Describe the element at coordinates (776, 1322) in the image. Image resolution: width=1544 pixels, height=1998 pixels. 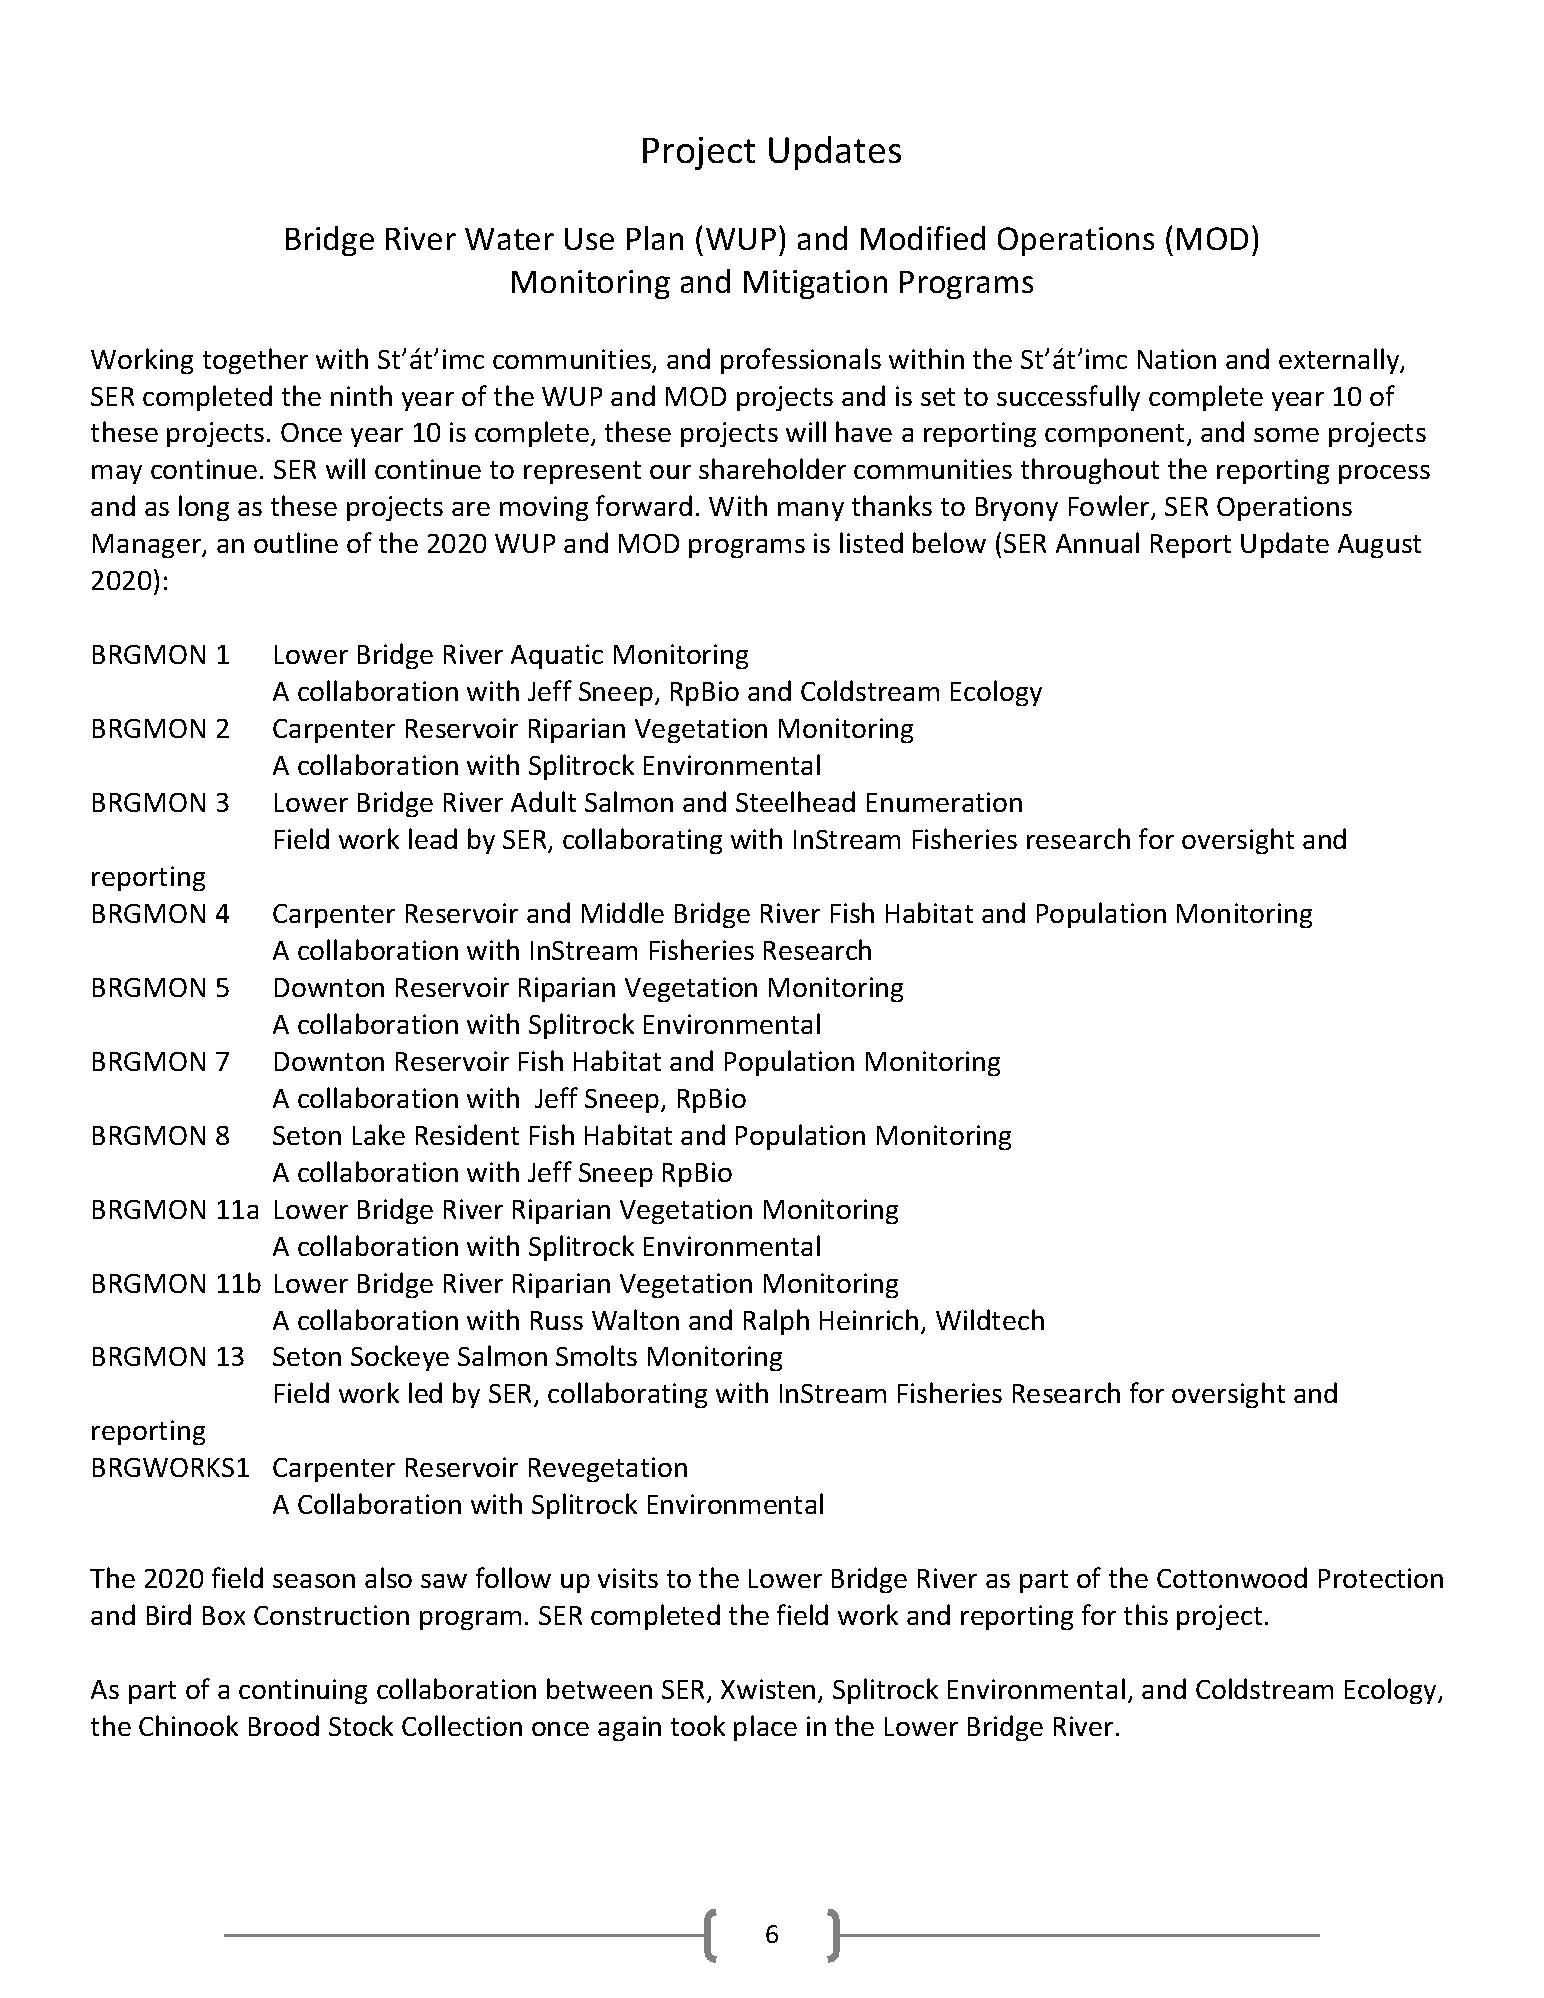
I see `Ralph` at that location.
